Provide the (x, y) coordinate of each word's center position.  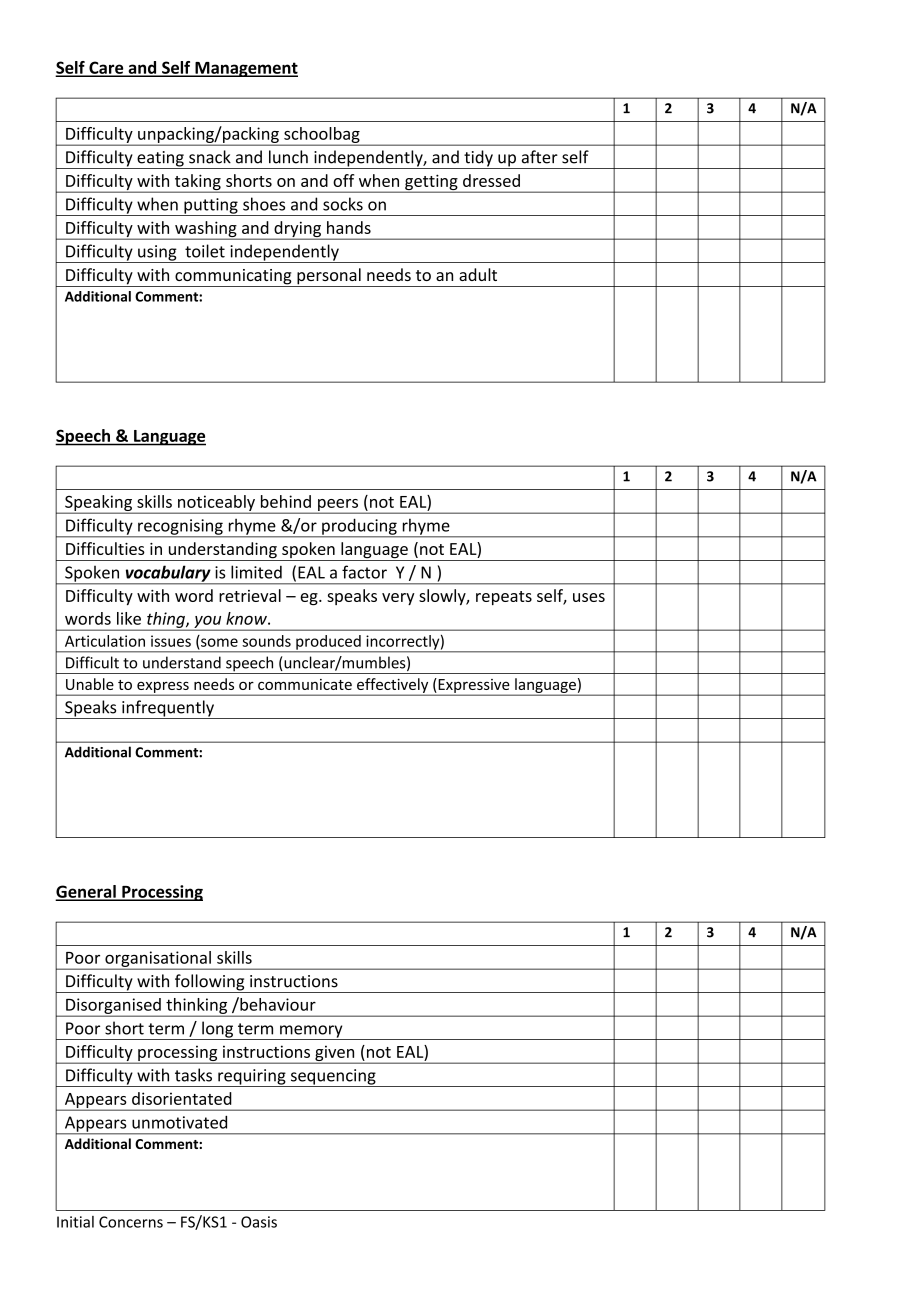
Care (106, 68)
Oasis (259, 1222)
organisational (158, 960)
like (129, 618)
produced (328, 643)
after (540, 157)
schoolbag (322, 136)
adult (478, 274)
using (157, 254)
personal (329, 277)
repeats (504, 598)
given (335, 1054)
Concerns (131, 1222)
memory (311, 1032)
